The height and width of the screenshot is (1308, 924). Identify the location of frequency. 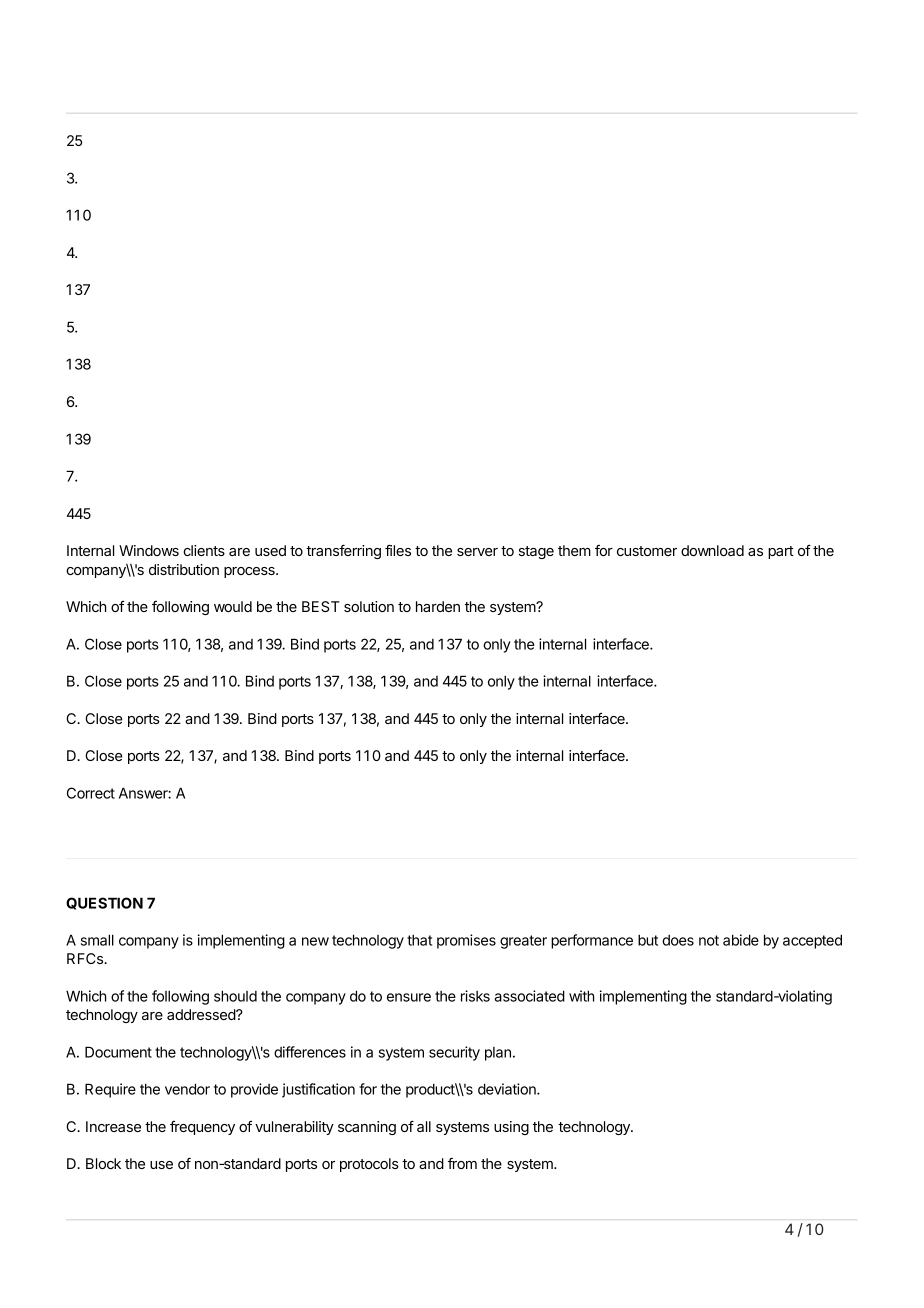
(202, 1128).
